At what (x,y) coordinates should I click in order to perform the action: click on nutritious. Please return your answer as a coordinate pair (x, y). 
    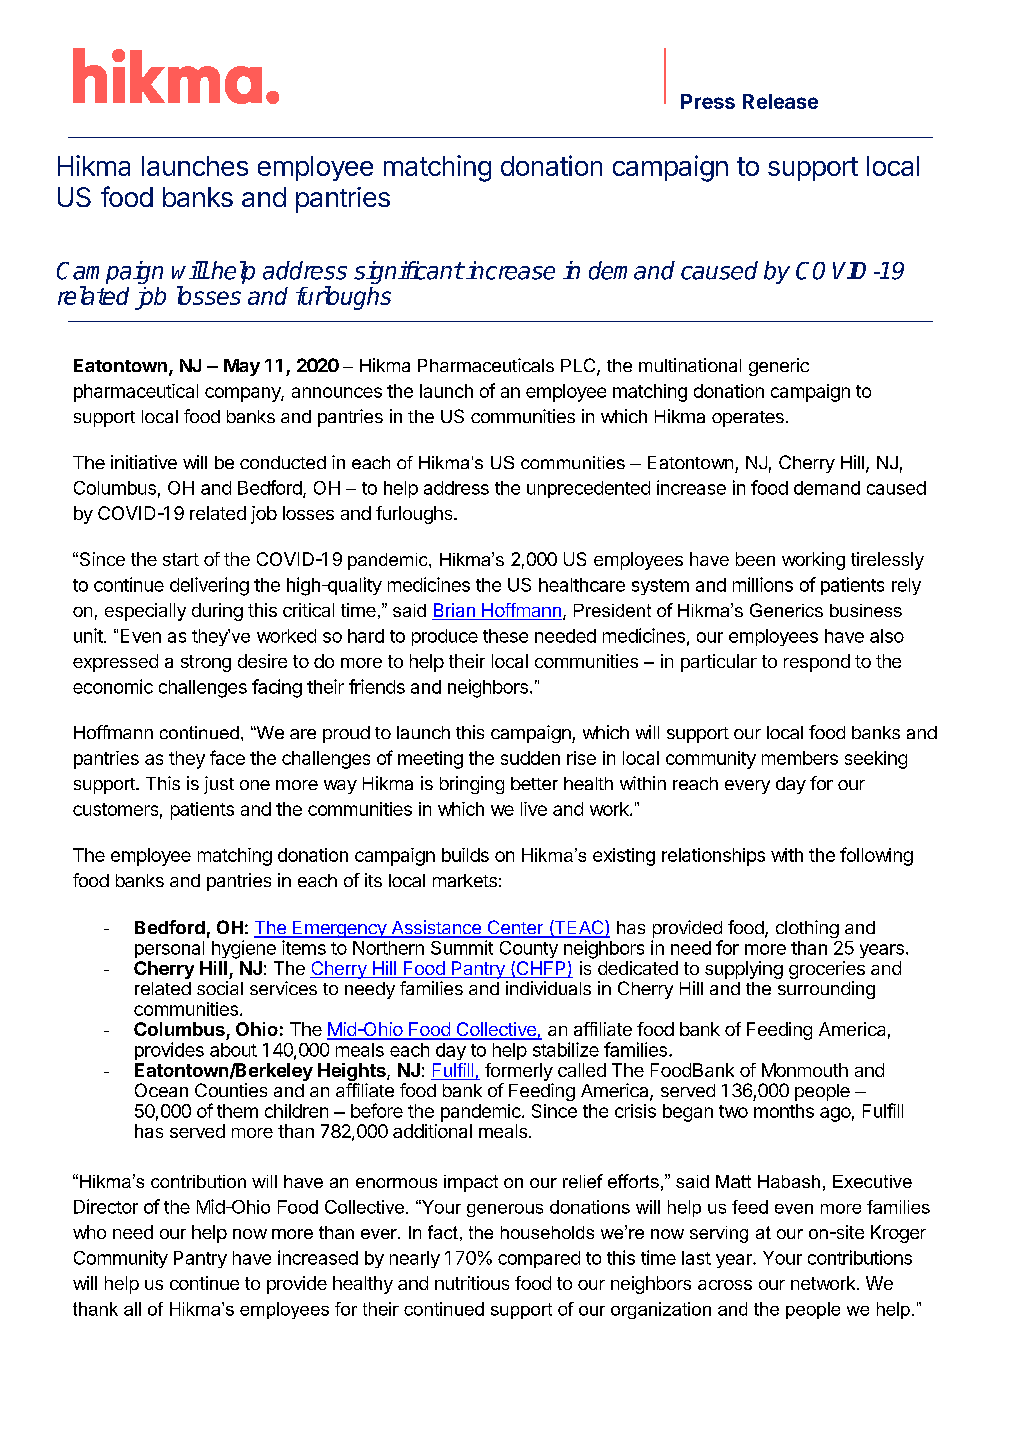
    Looking at the image, I should click on (472, 1283).
